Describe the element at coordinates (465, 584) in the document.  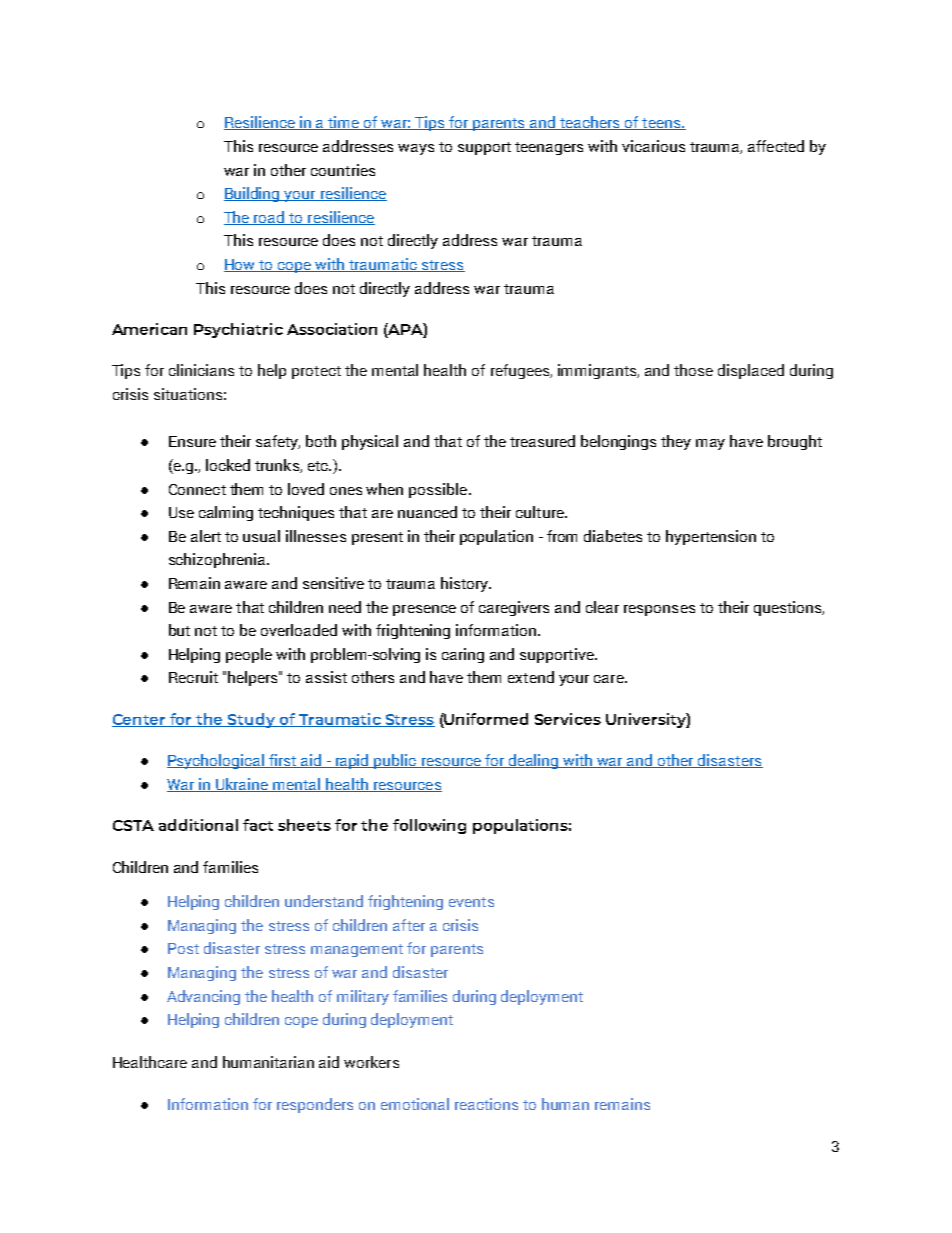
I see `history` at that location.
